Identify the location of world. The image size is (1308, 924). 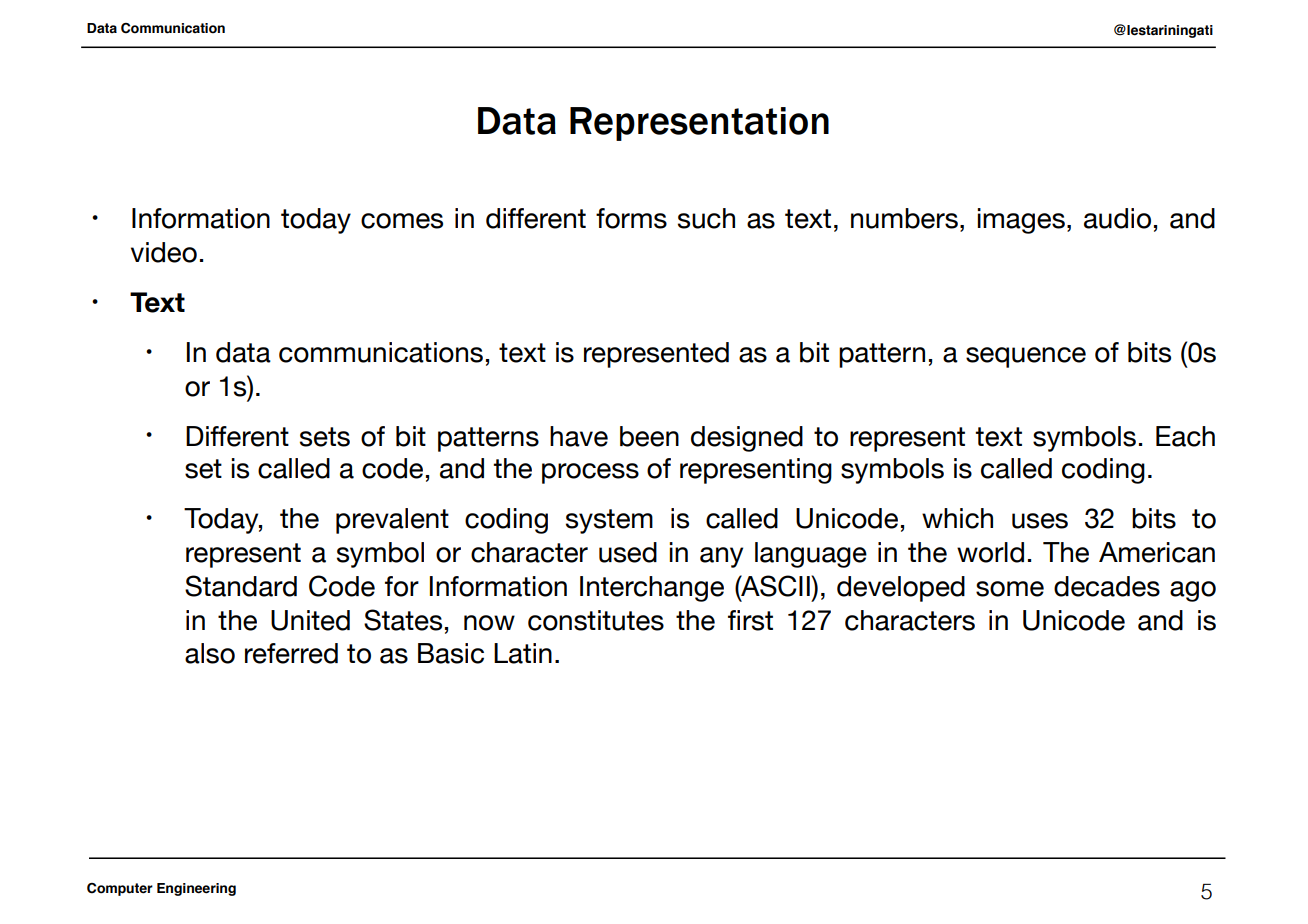
(990, 552).
